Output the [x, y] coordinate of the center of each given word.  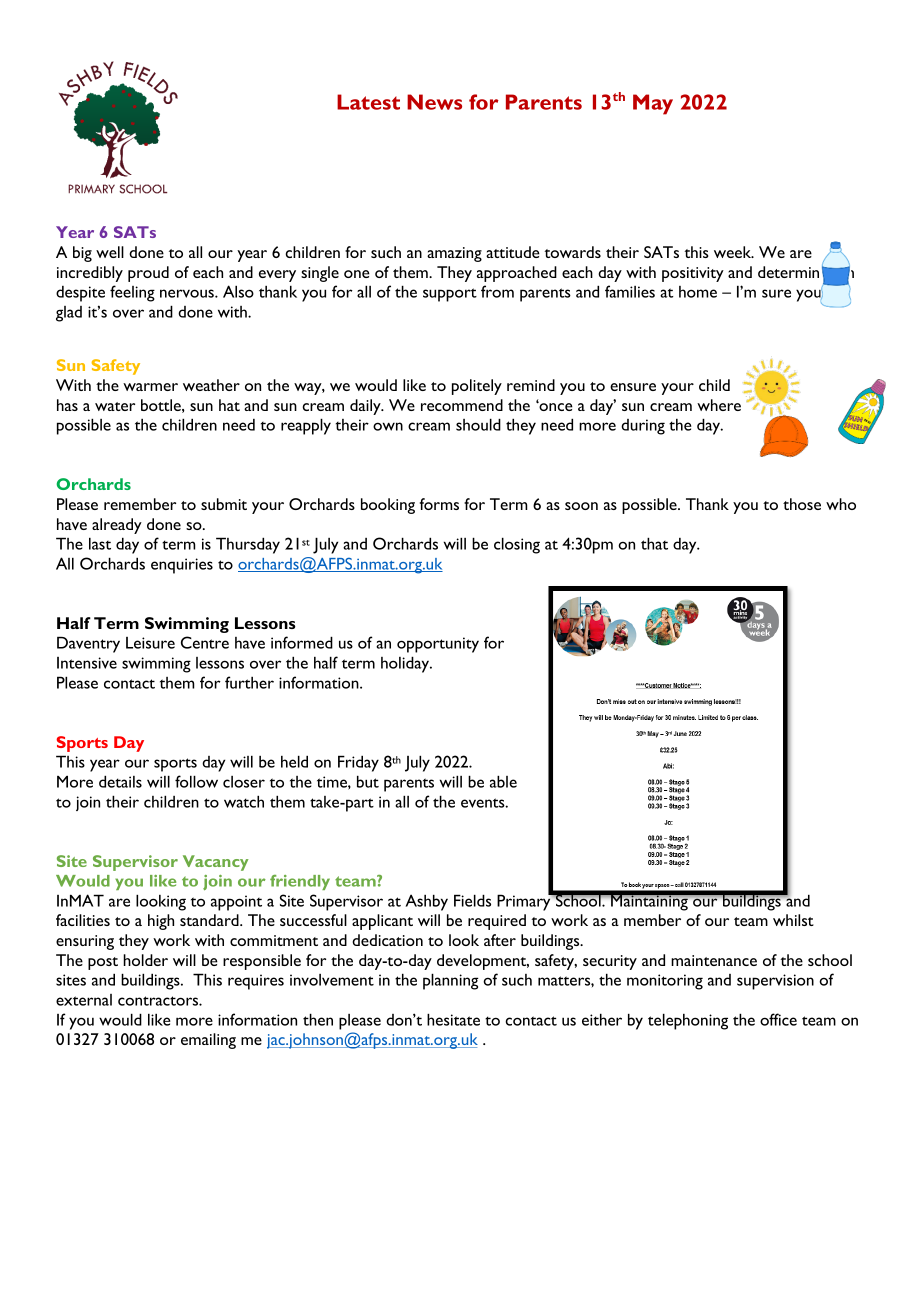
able [503, 781]
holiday [406, 664]
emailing [208, 1041]
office [778, 1019]
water [115, 406]
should [478, 424]
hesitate [453, 1019]
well [110, 252]
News [434, 102]
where [719, 405]
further [249, 682]
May [653, 104]
